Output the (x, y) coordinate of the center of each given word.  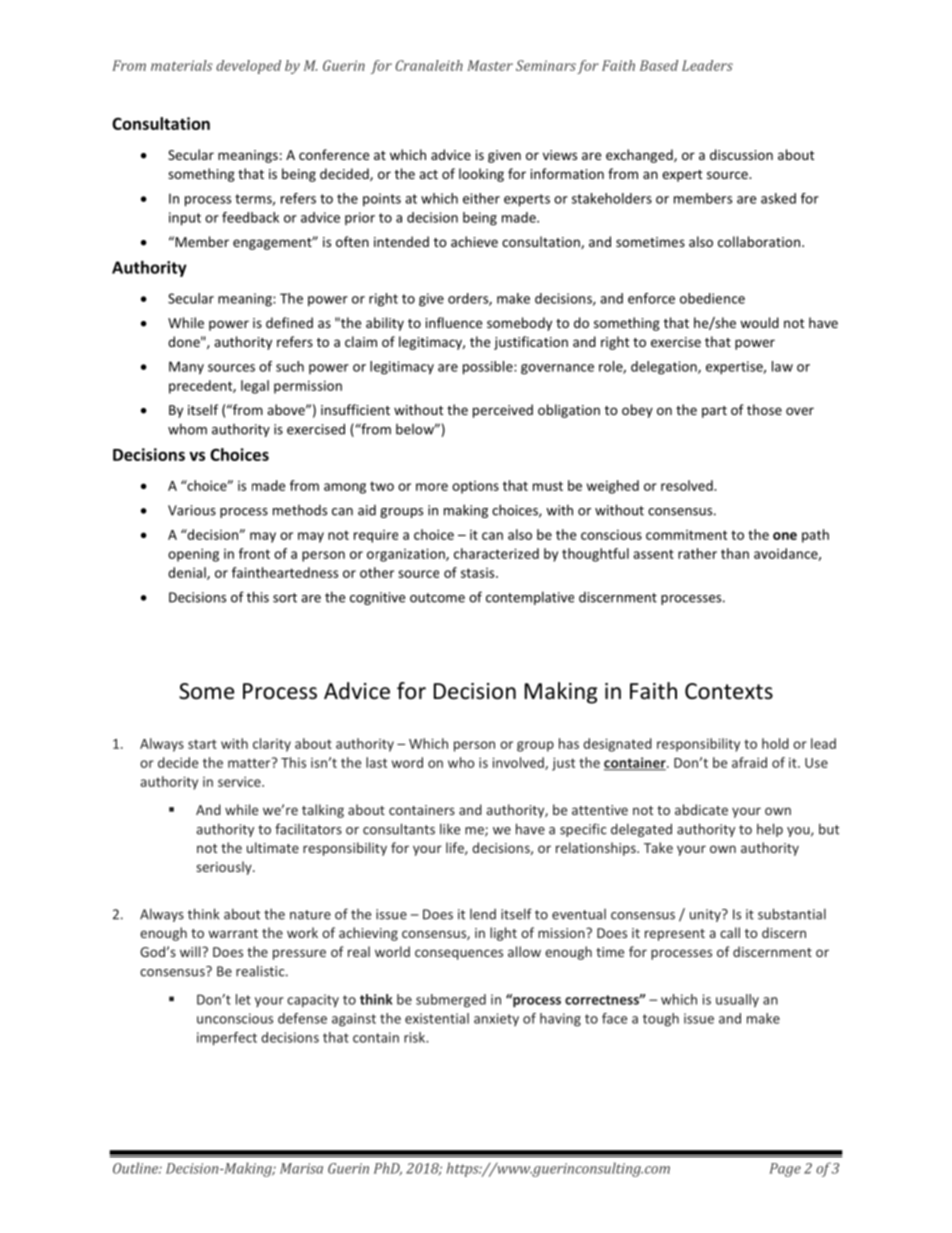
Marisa (301, 1168)
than (735, 553)
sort (285, 598)
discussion (741, 154)
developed (248, 67)
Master (490, 65)
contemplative (530, 598)
